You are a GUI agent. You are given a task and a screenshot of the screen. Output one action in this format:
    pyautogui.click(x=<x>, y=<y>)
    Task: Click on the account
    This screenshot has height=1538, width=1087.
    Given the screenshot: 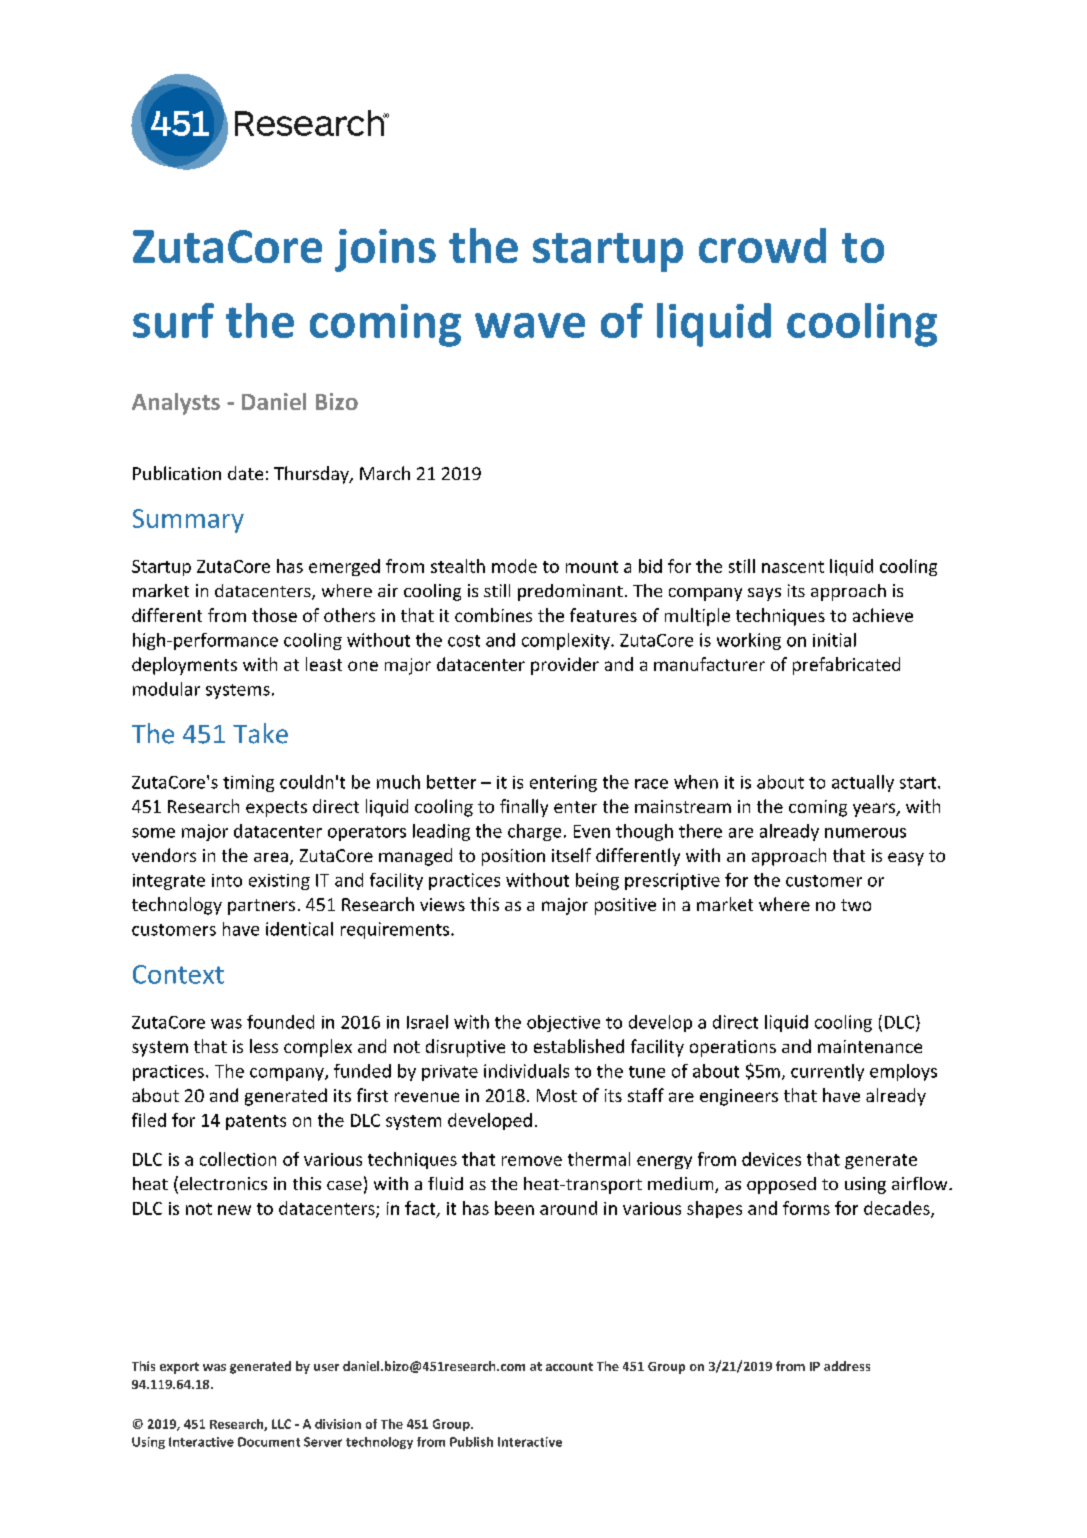 What is the action you would take?
    pyautogui.click(x=569, y=1366)
